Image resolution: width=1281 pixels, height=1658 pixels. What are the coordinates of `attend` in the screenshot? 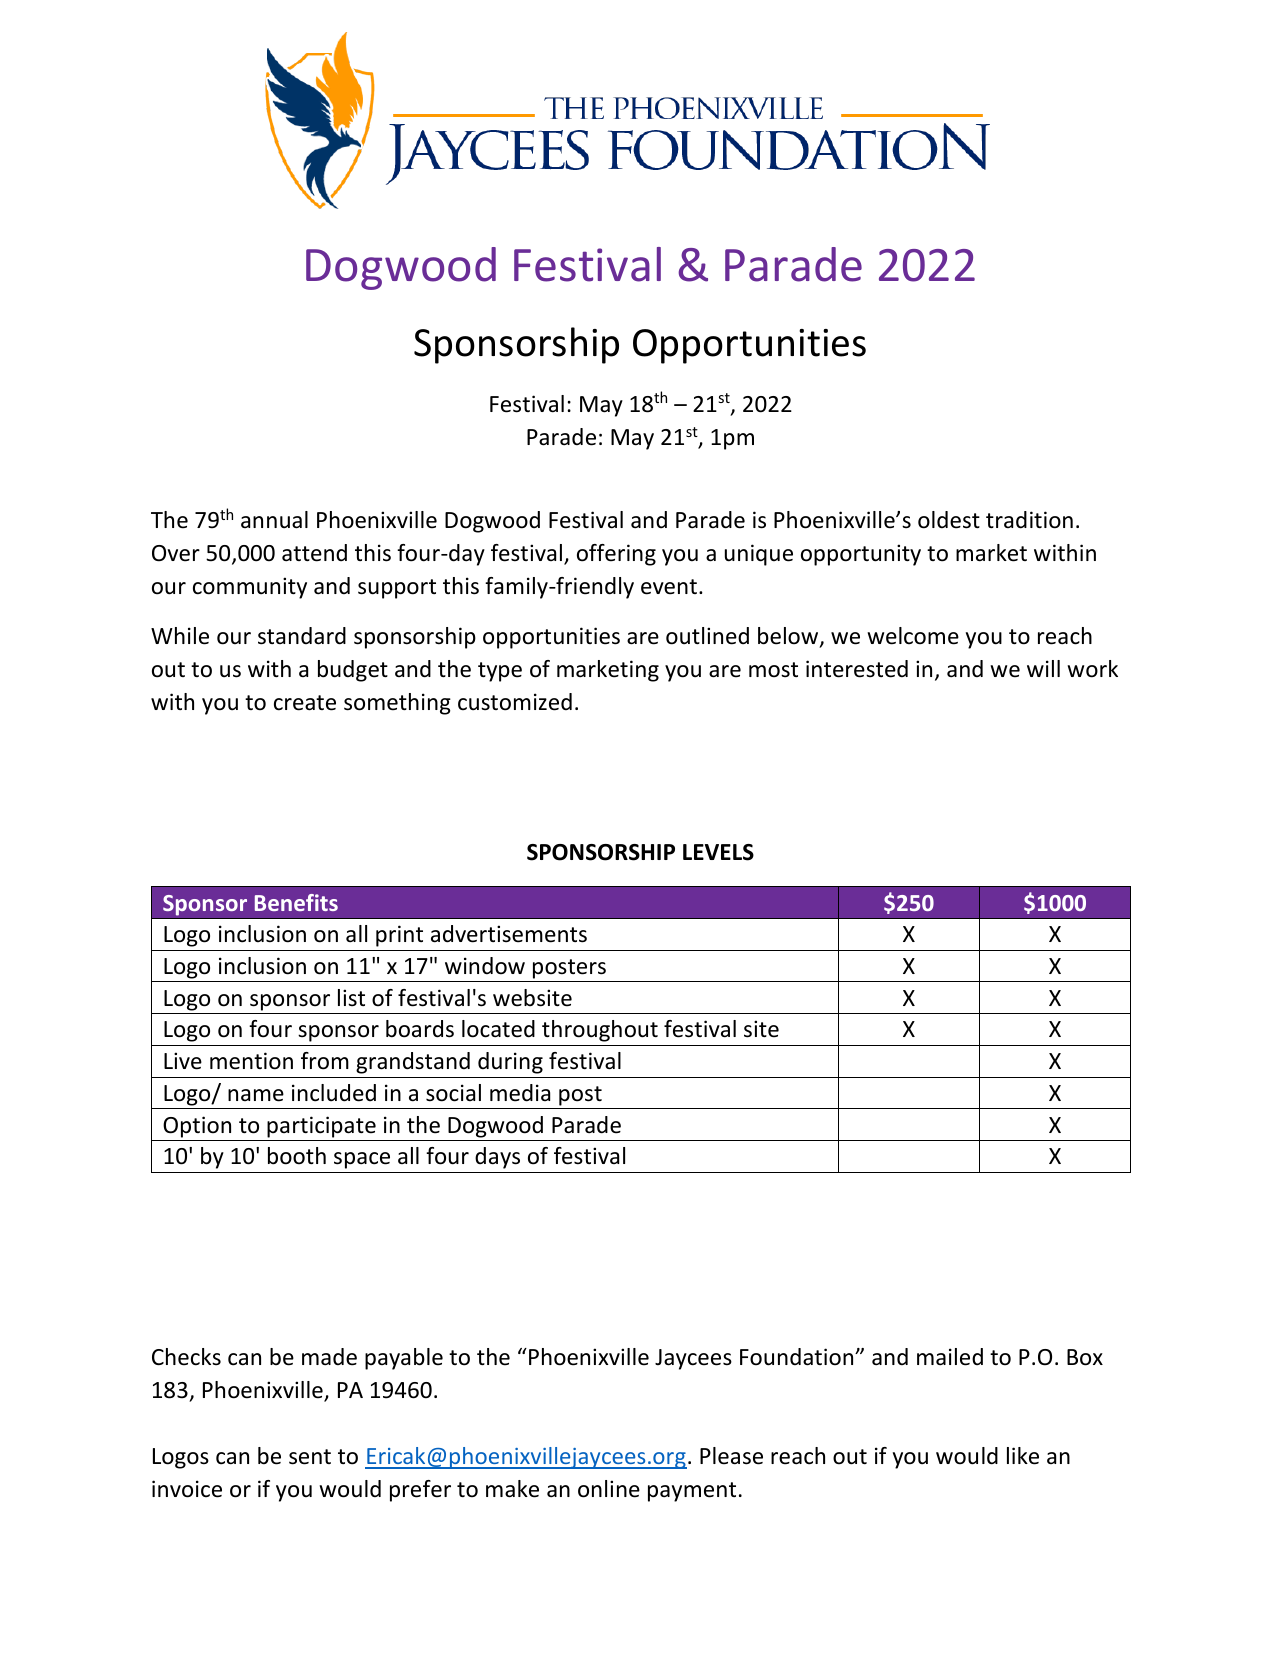 It's located at (314, 553).
